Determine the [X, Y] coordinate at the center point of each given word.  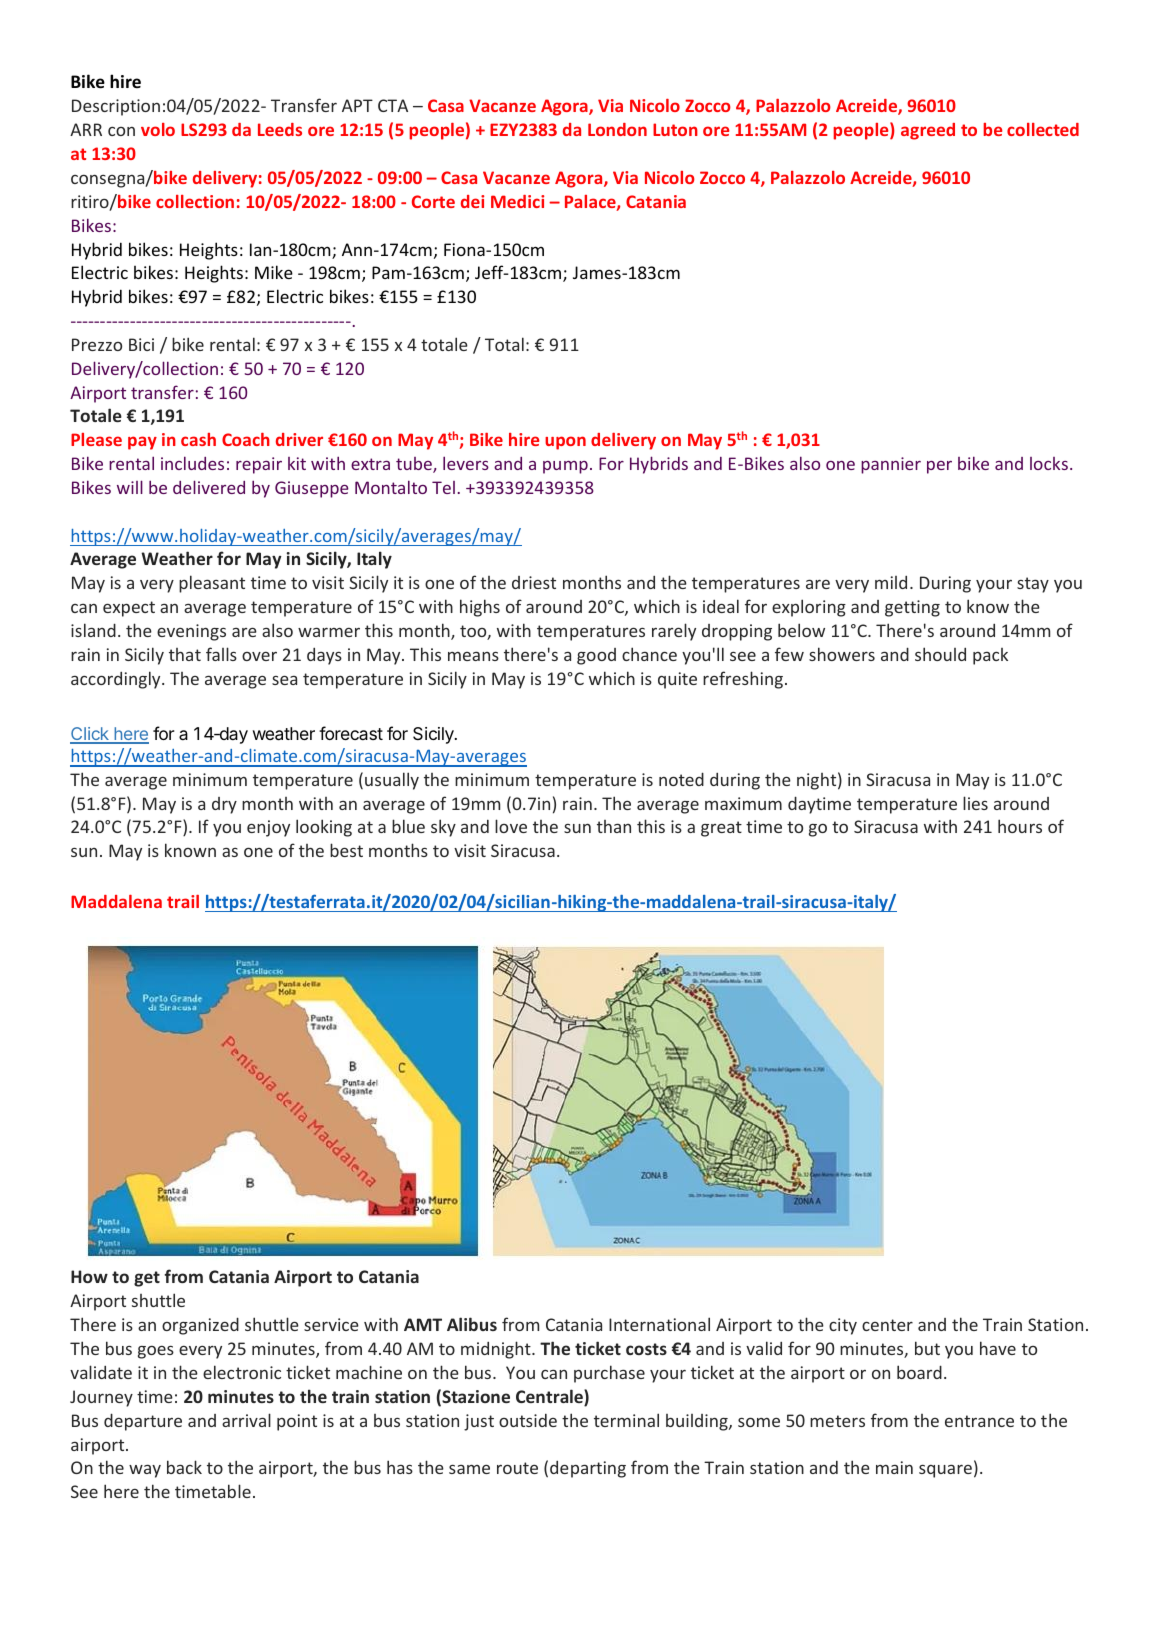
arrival [246, 1420]
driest [534, 582]
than [614, 826]
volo [158, 129]
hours [1020, 826]
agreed [928, 131]
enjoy [268, 828]
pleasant [212, 584]
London [617, 129]
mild [891, 582]
